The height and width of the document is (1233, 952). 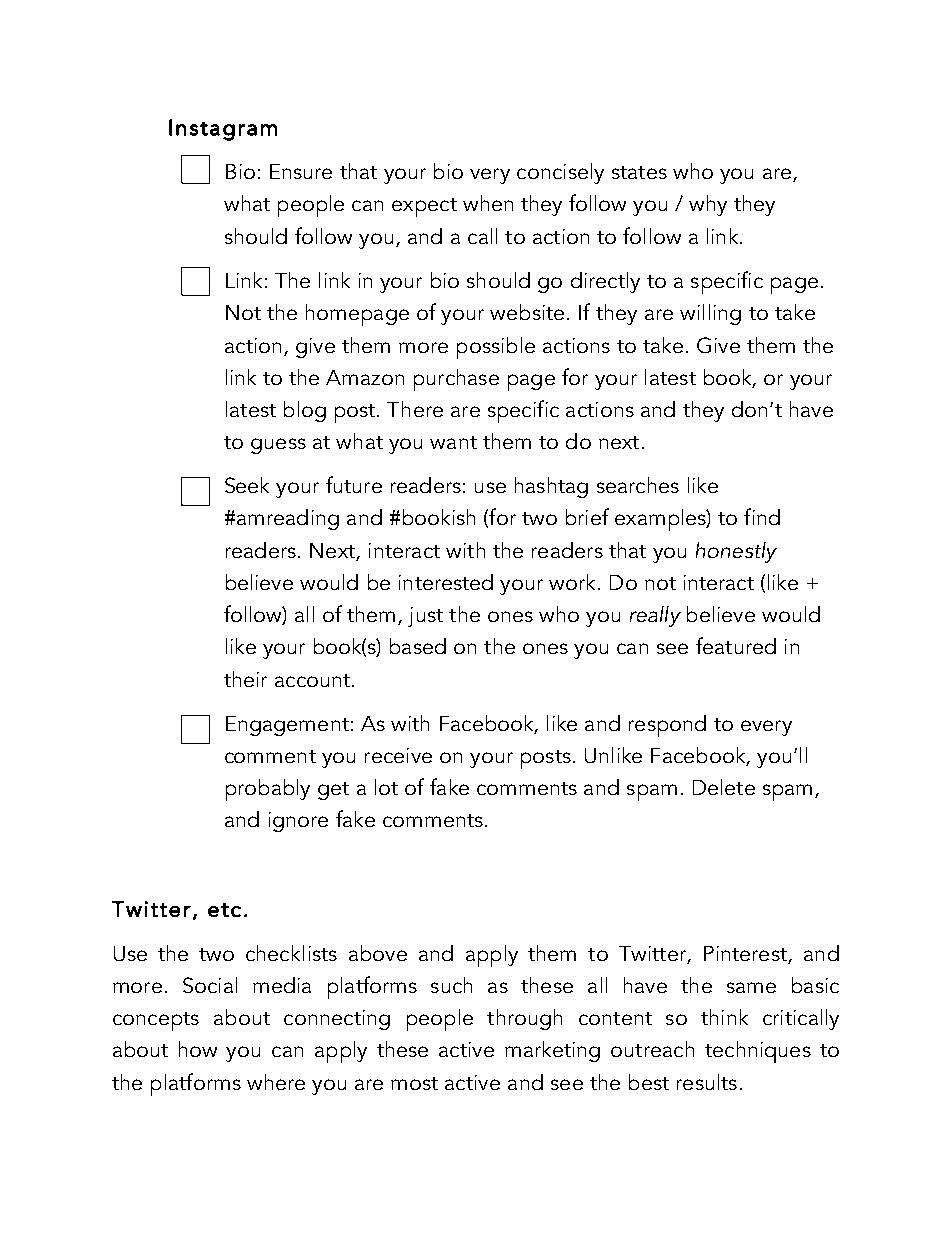 I want to click on when, so click(x=488, y=203).
